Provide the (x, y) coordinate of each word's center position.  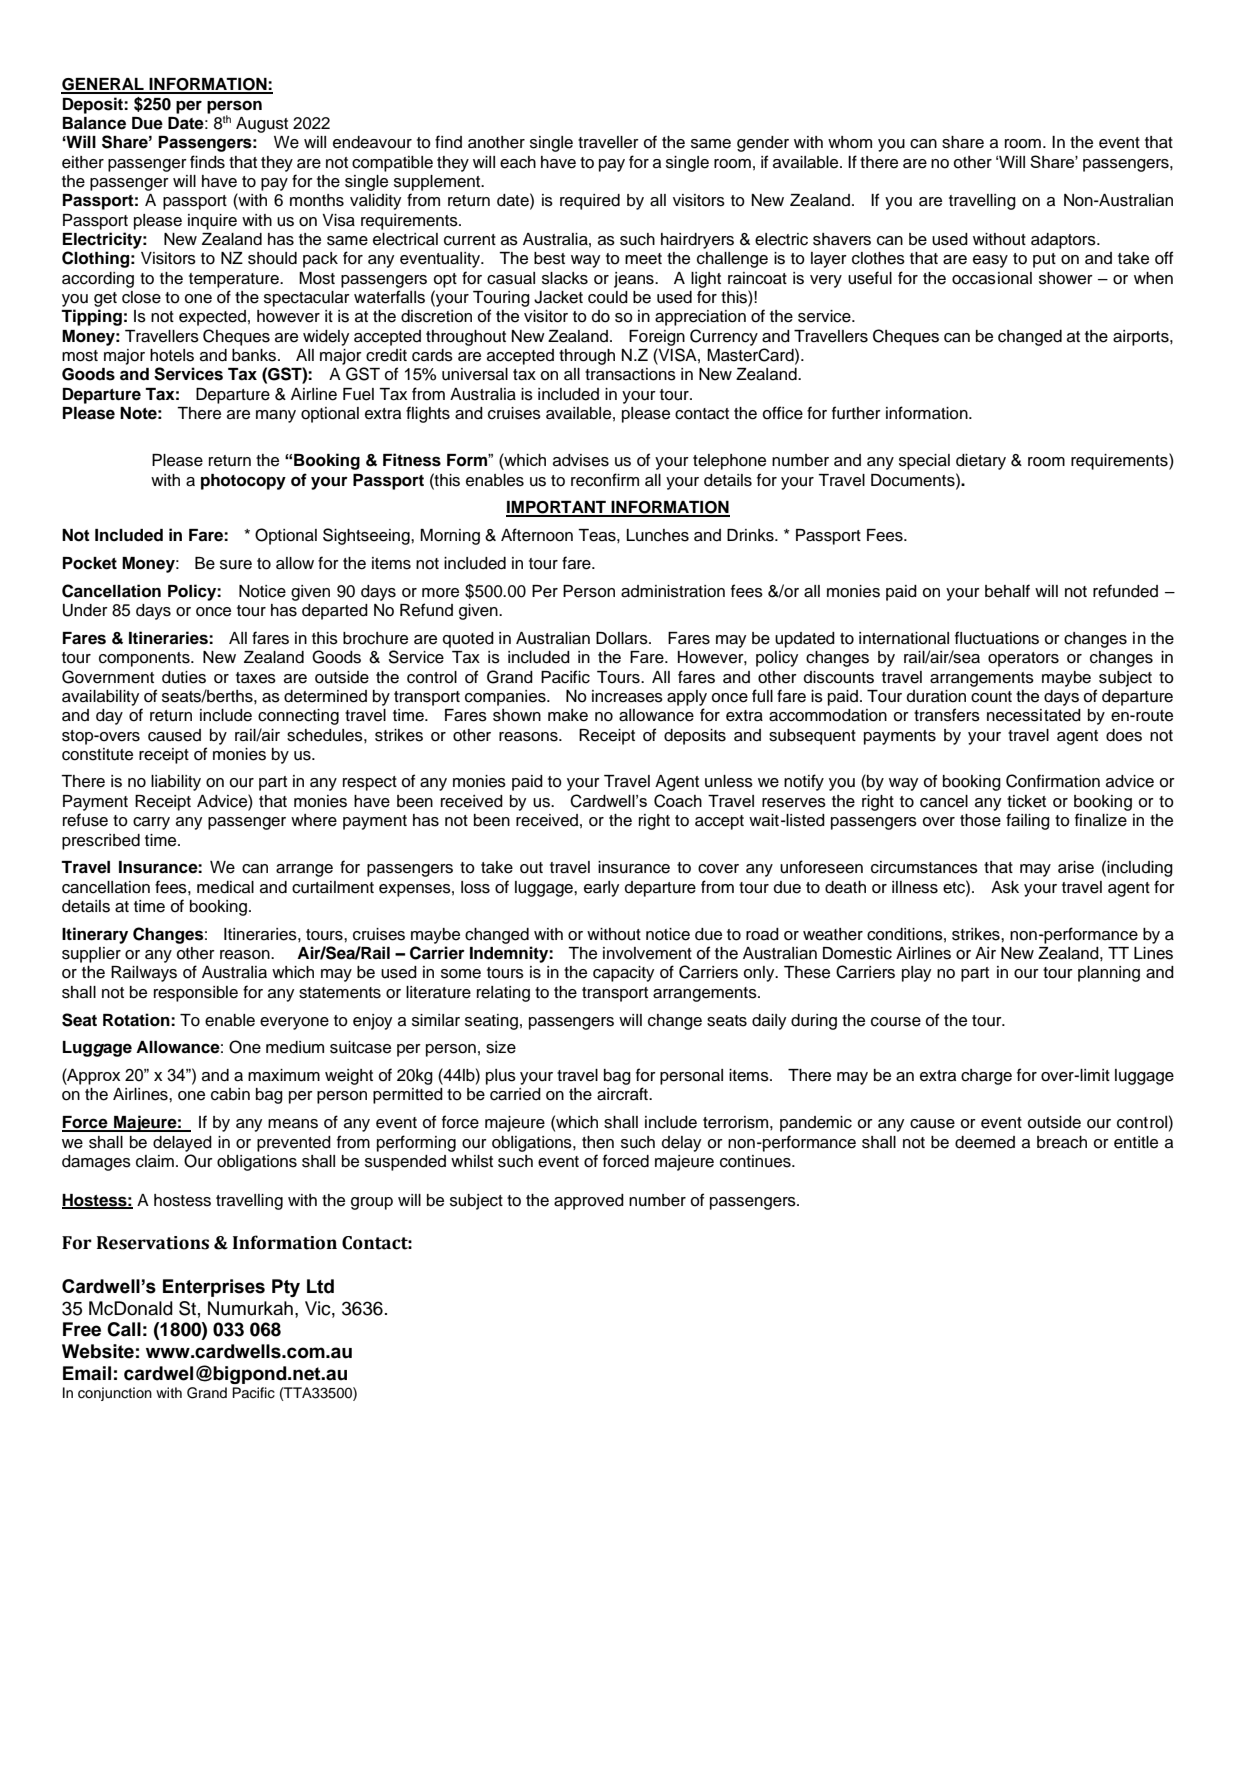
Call (124, 1329)
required (590, 202)
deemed (985, 1142)
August (262, 125)
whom (850, 142)
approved (589, 1202)
